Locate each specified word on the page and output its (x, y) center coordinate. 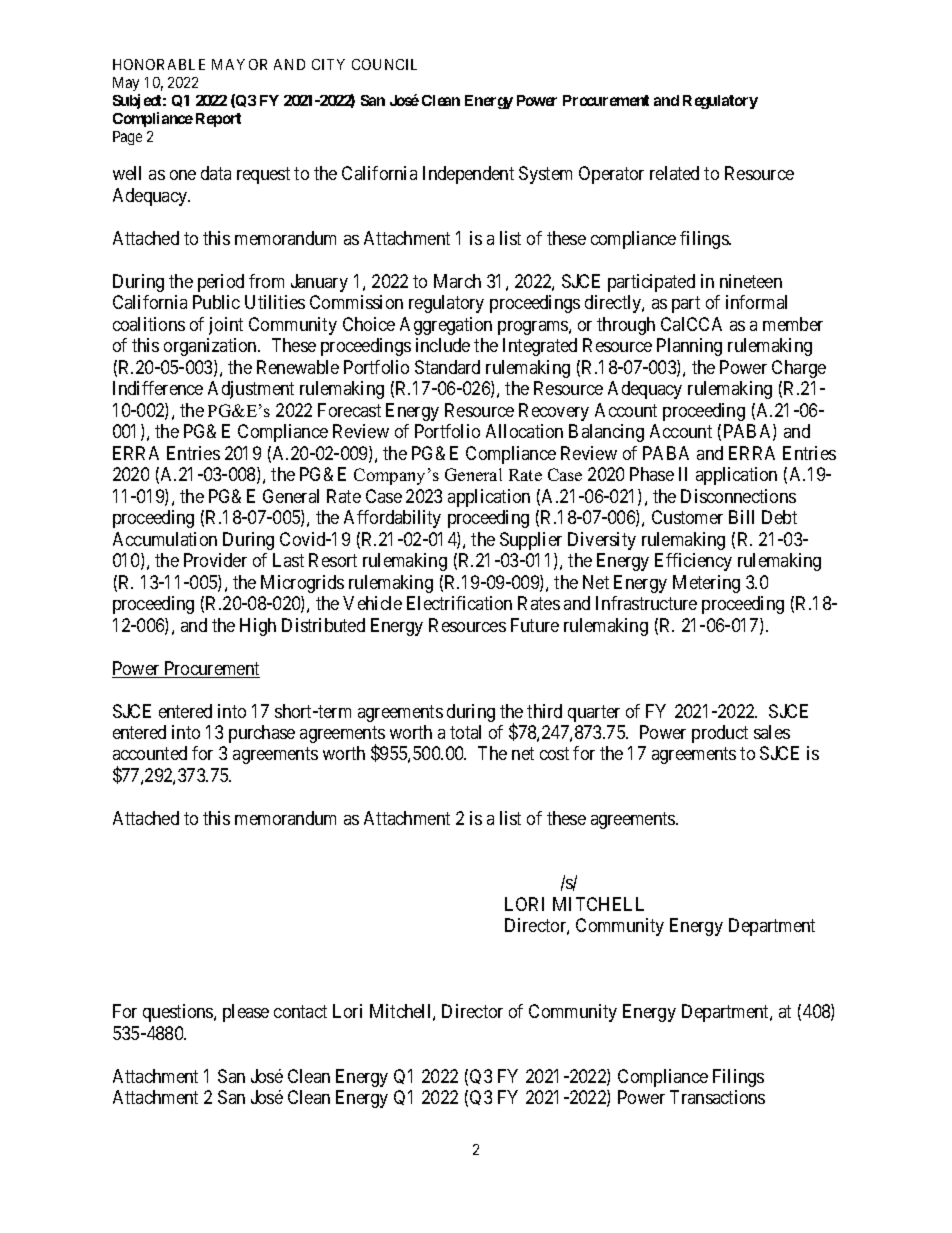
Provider (215, 560)
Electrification (459, 603)
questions (179, 1013)
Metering (706, 584)
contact (300, 1011)
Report (218, 120)
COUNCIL (384, 64)
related (674, 173)
